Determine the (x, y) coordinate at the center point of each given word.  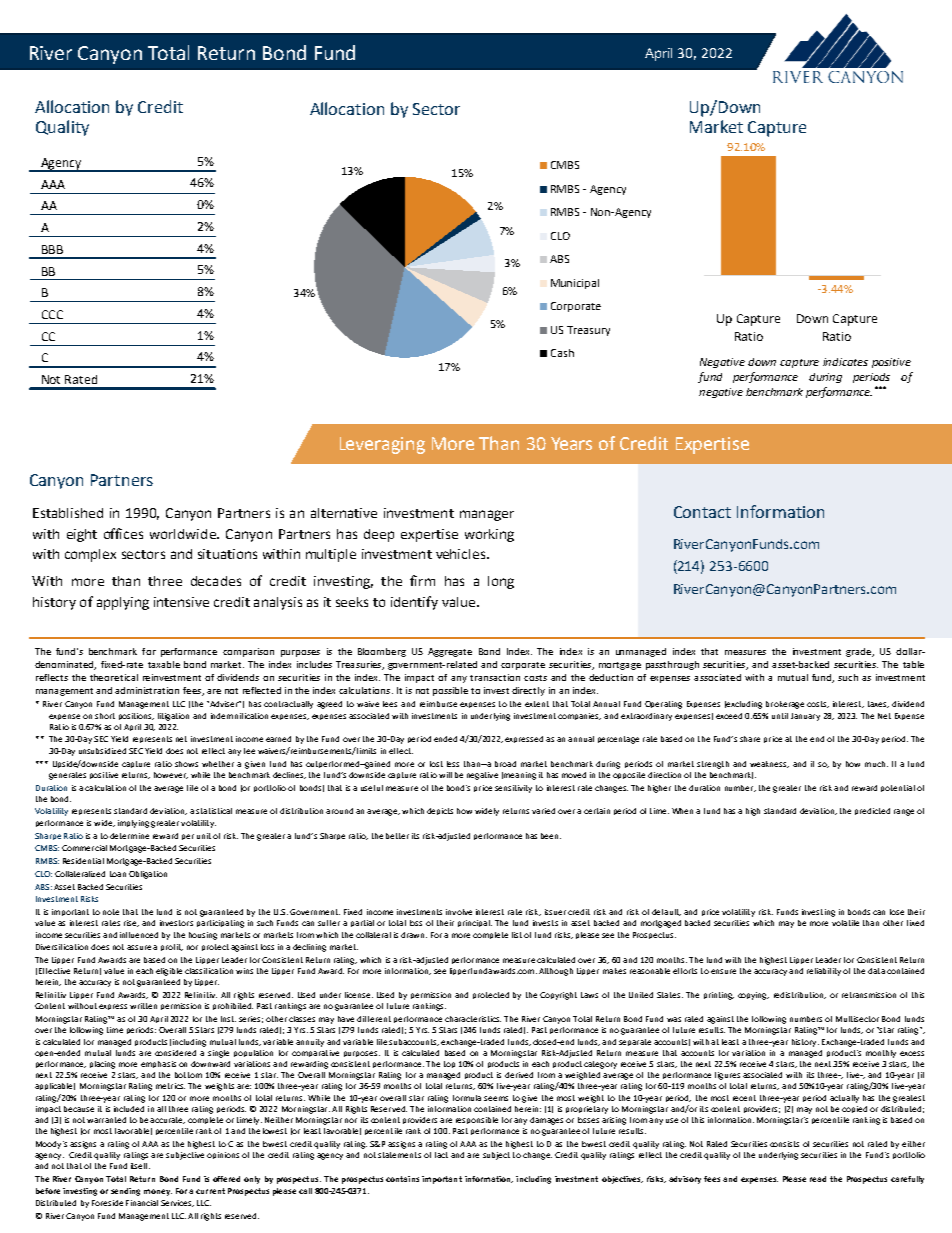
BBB (52, 249)
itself (140, 1166)
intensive (181, 602)
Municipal (575, 284)
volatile (845, 923)
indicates (845, 362)
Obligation (148, 875)
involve (459, 912)
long (501, 582)
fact (441, 1155)
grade (859, 652)
